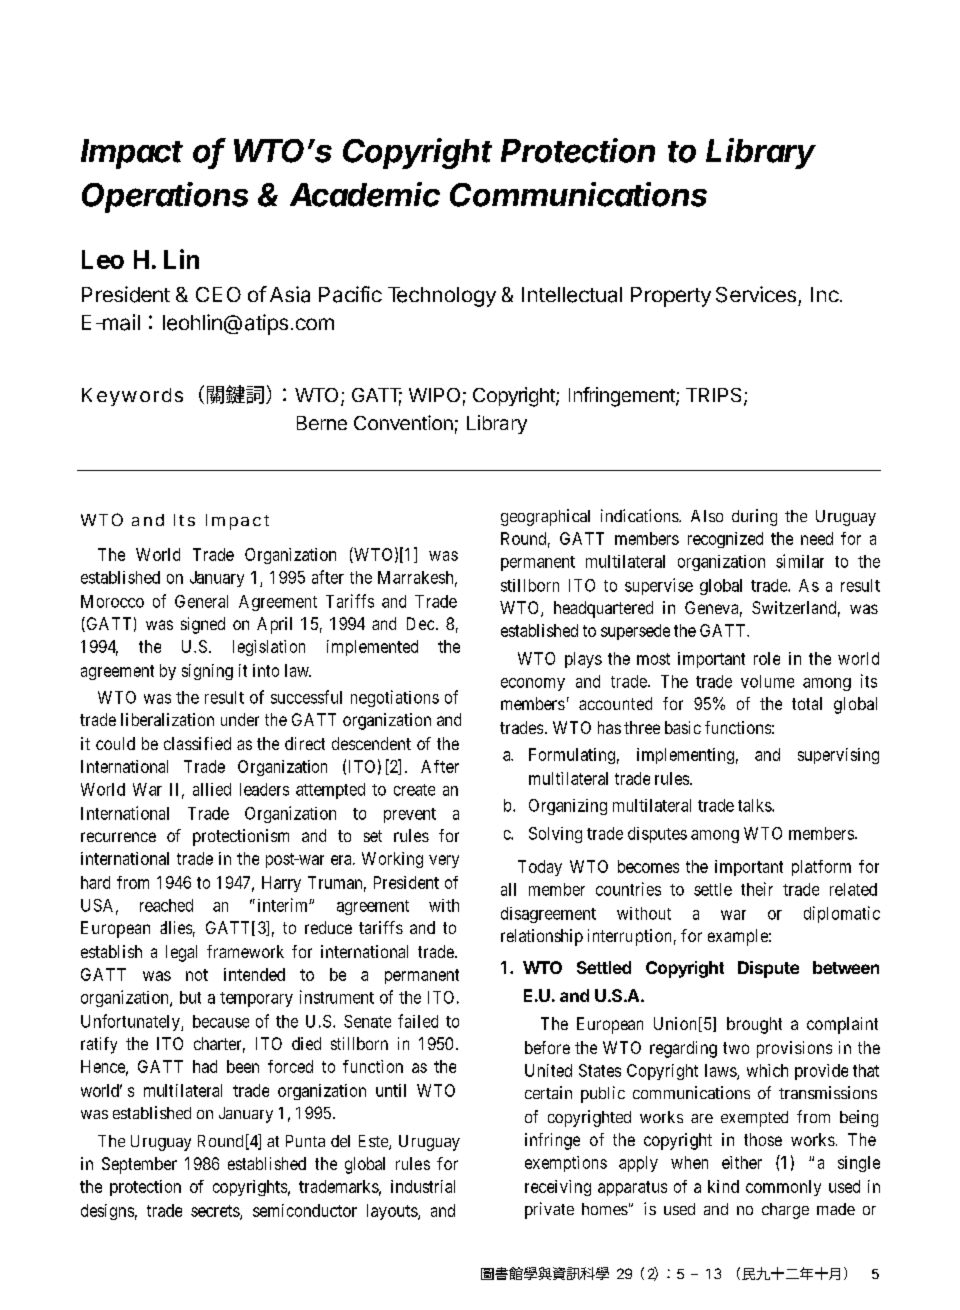 The height and width of the document is (1310, 960). I want to click on General, so click(201, 601).
